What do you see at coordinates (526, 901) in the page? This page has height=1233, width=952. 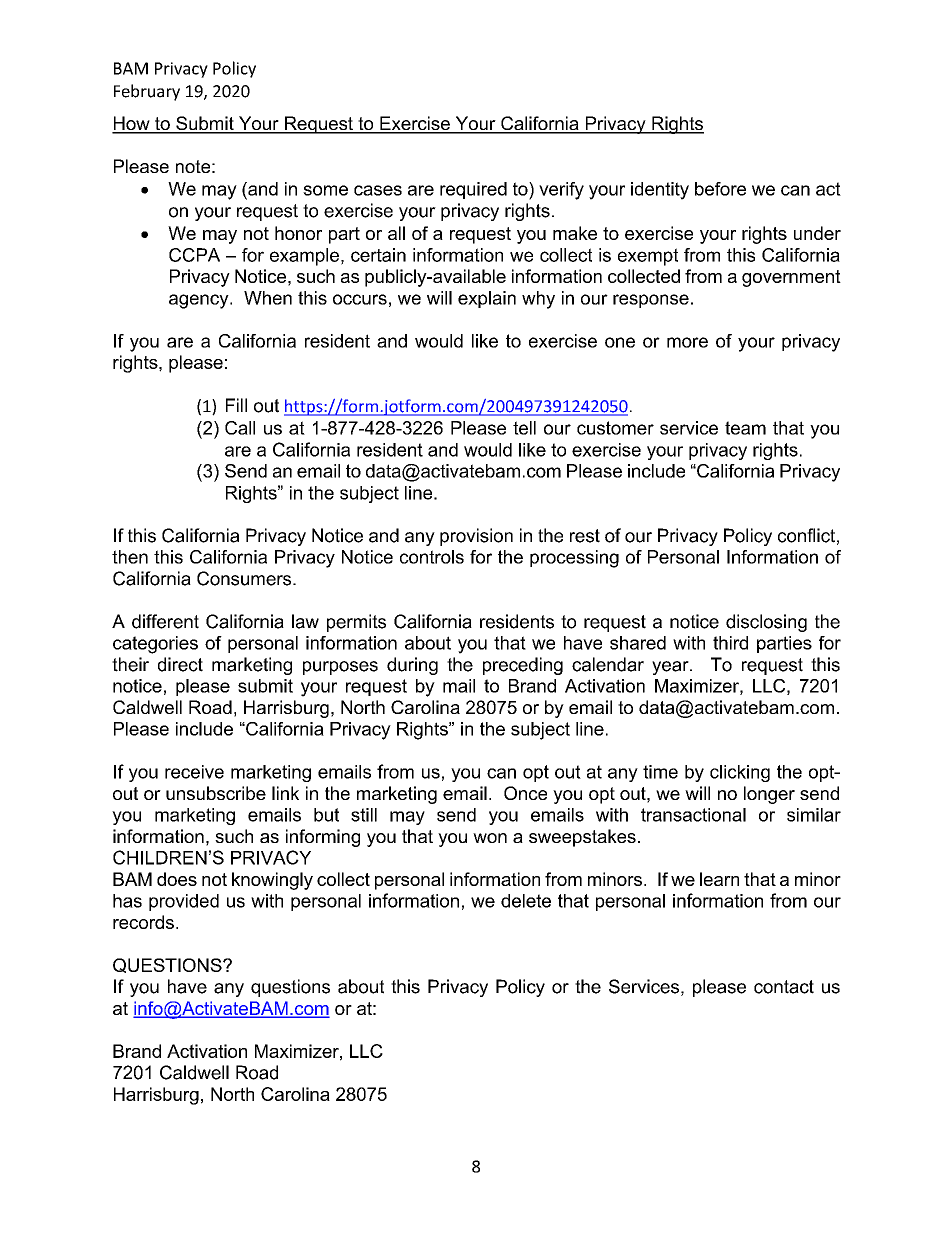 I see `delete` at bounding box center [526, 901].
